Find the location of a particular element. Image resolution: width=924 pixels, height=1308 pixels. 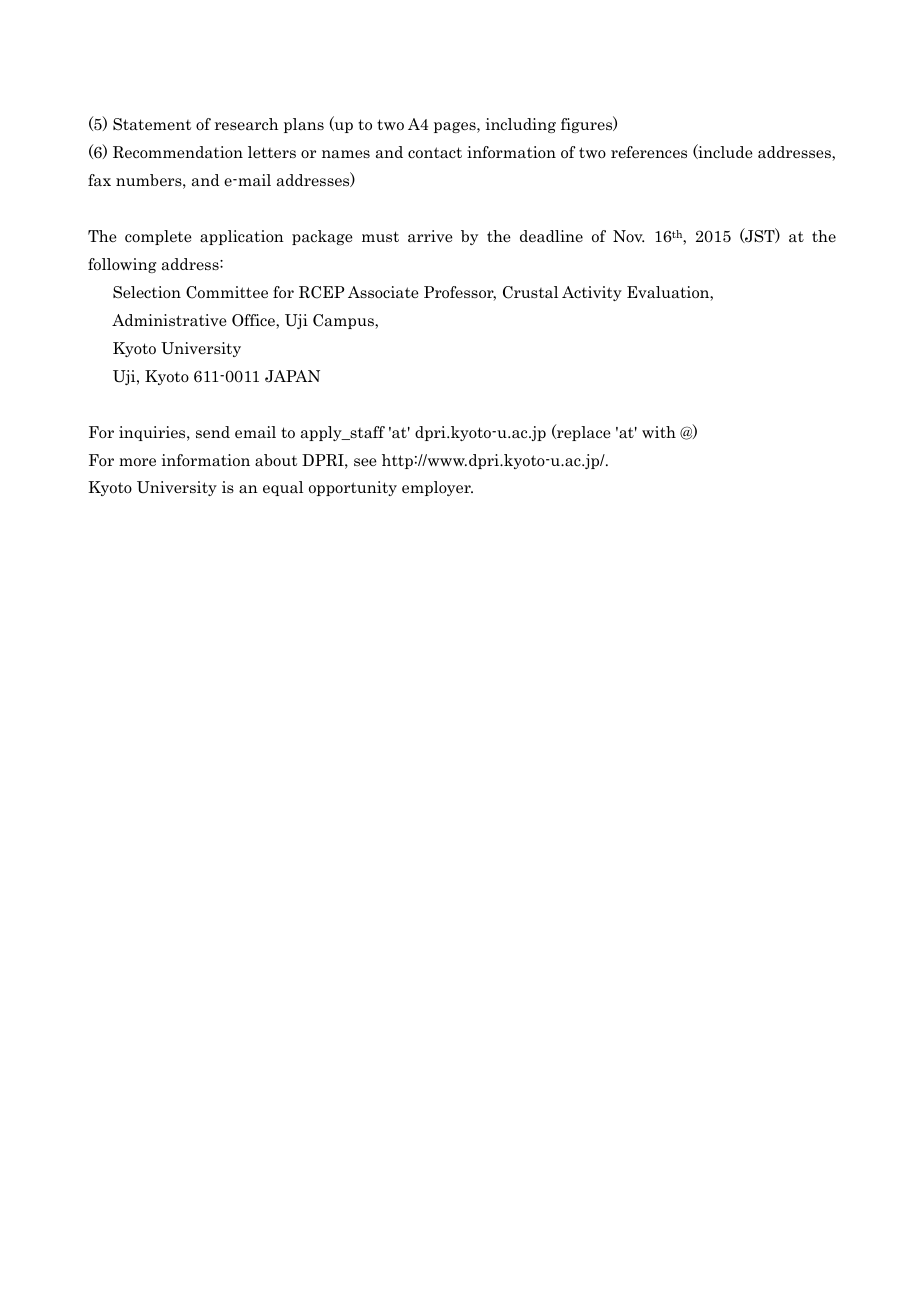

Statement is located at coordinates (152, 124).
